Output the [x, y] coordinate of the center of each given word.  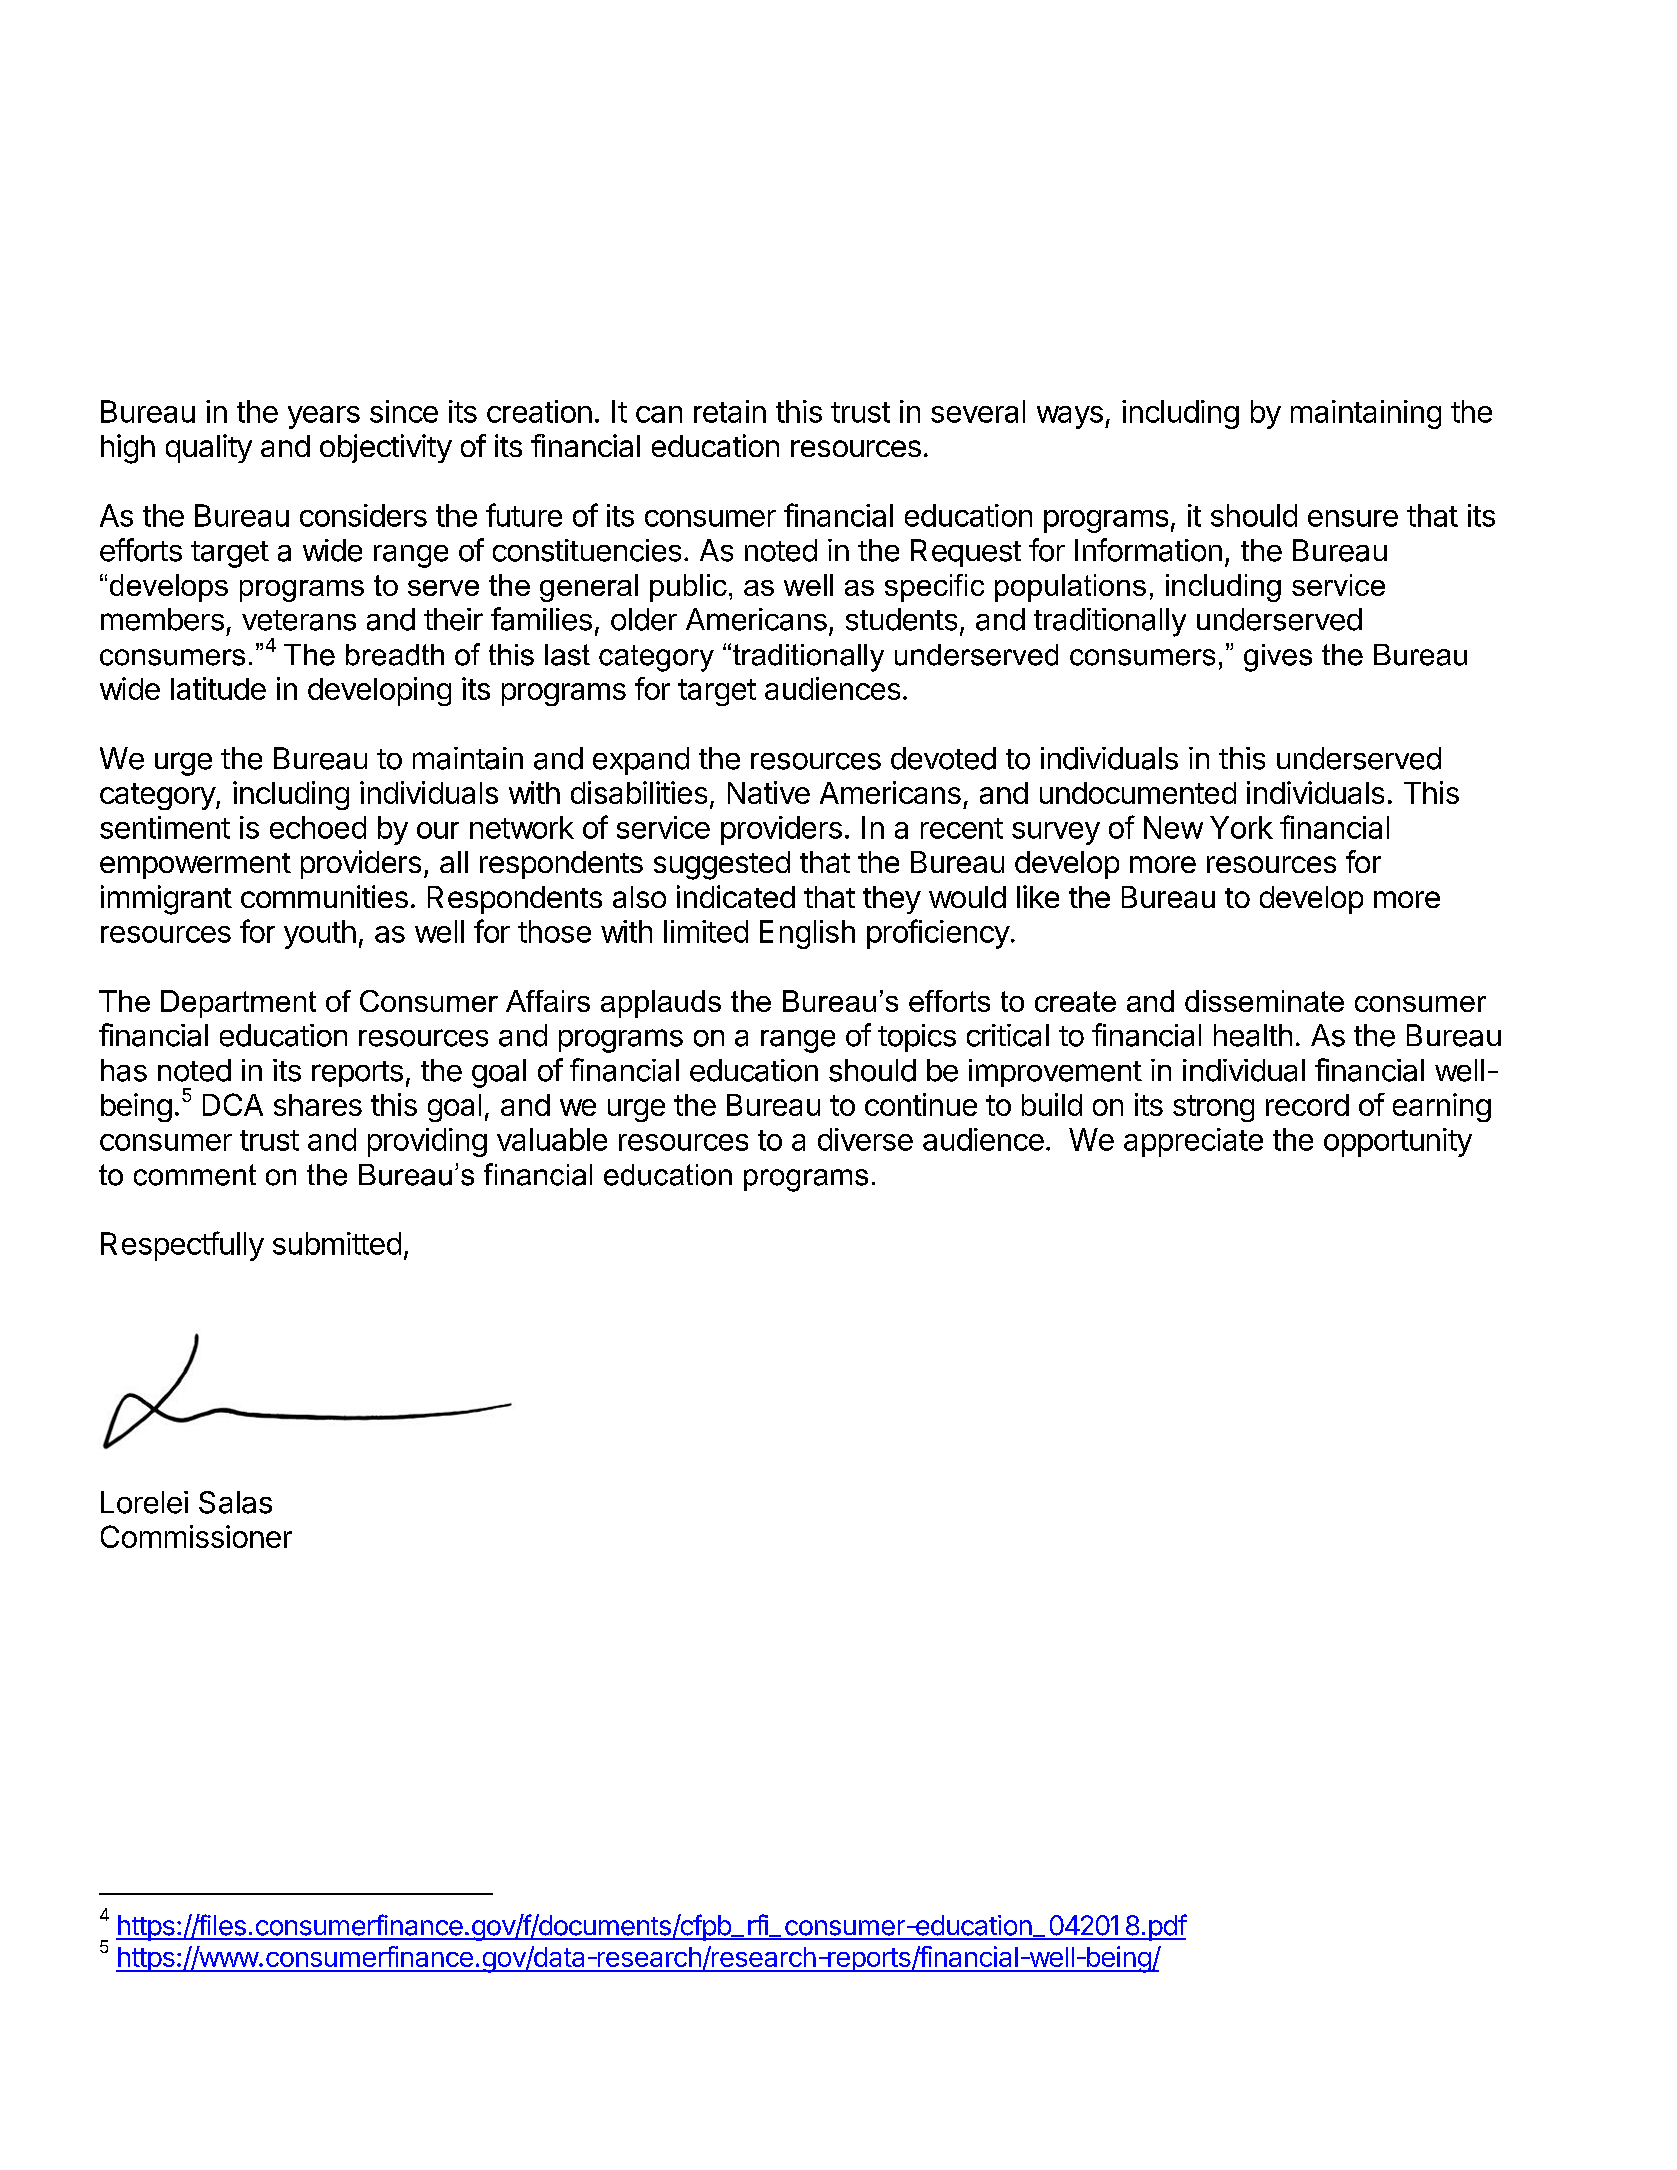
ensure [1353, 518]
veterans [299, 620]
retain [730, 411]
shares [318, 1105]
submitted [337, 1243]
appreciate [1193, 1142]
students [901, 619]
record [1307, 1105]
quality [209, 448]
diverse [865, 1139]
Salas [235, 1502]
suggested [722, 865]
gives [1278, 658]
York [1241, 827]
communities [324, 896]
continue [921, 1104]
